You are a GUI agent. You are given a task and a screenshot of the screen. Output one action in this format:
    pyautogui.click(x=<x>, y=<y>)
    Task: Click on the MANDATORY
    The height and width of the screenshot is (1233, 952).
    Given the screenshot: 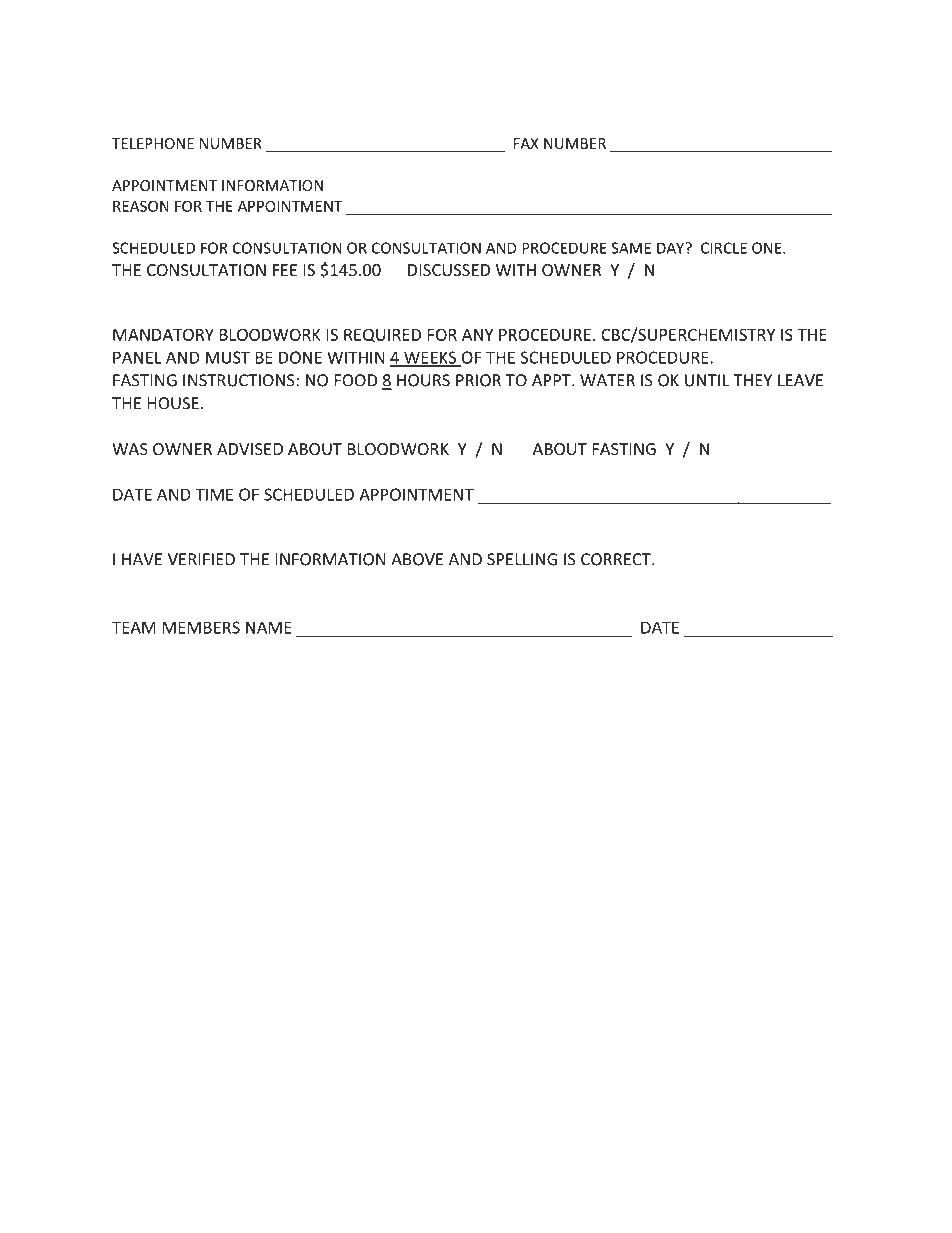 What is the action you would take?
    pyautogui.click(x=163, y=334)
